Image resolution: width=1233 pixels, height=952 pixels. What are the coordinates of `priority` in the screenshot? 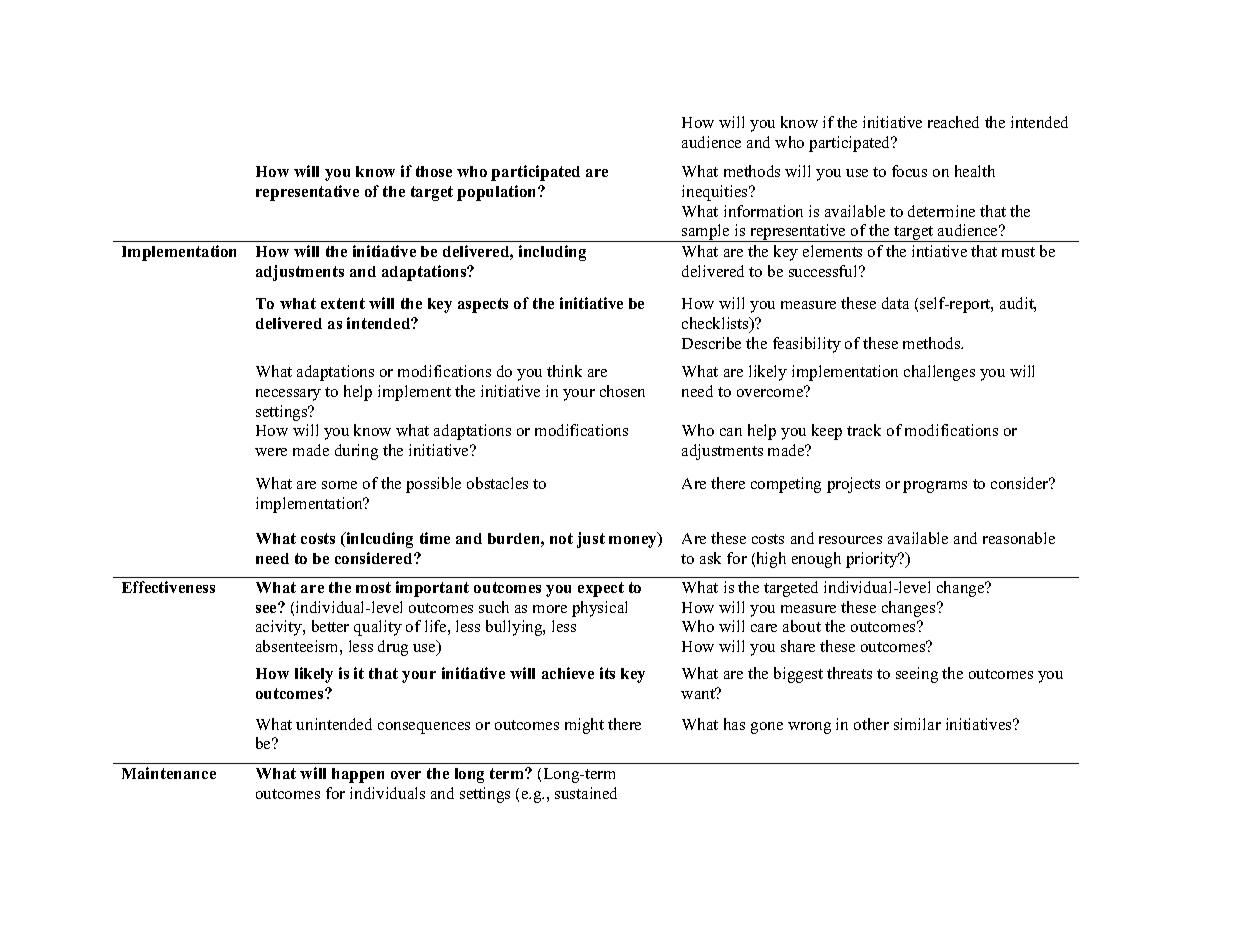 It's located at (873, 560).
